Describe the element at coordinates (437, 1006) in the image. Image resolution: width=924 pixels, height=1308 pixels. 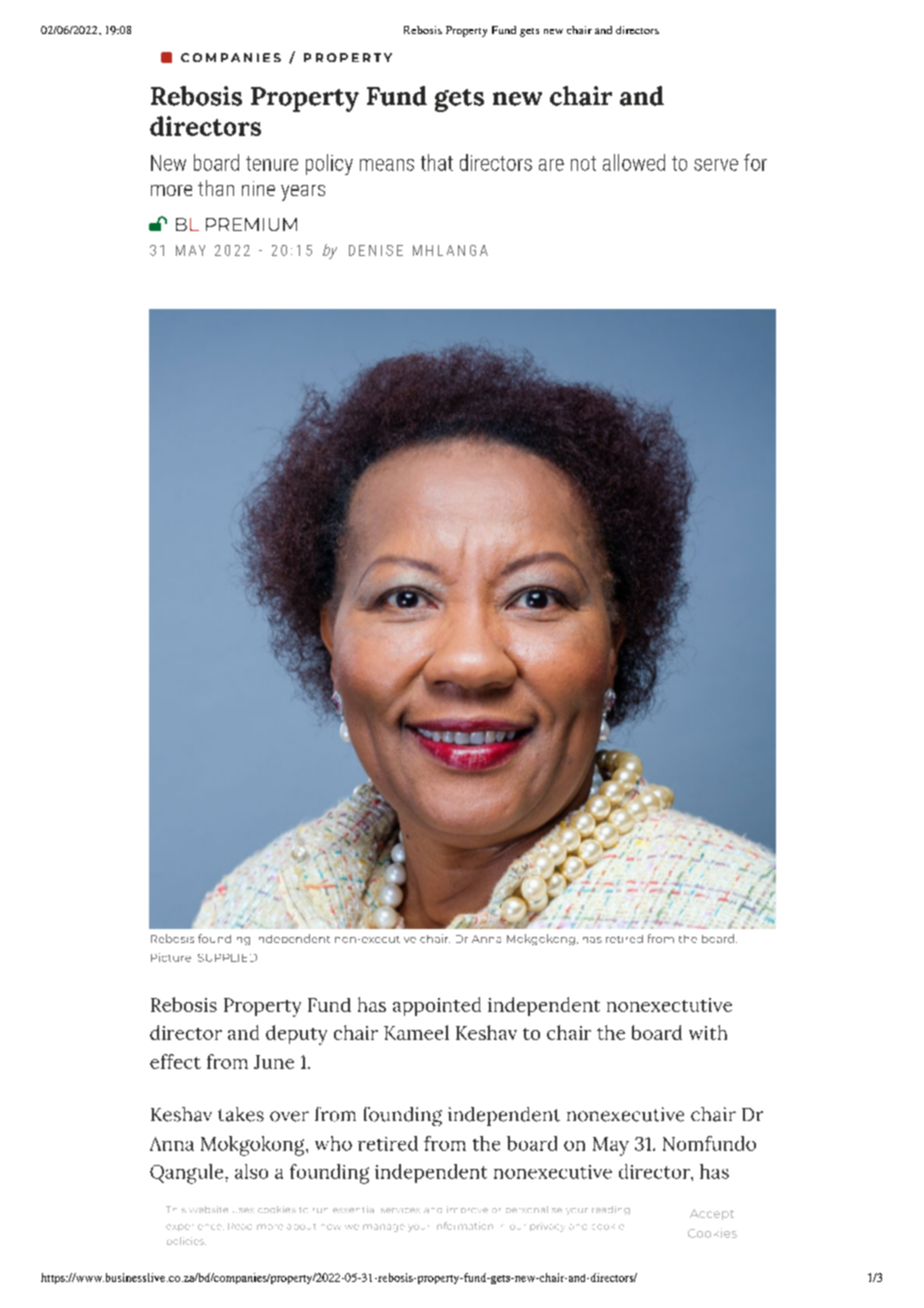
I see `appointed` at that location.
